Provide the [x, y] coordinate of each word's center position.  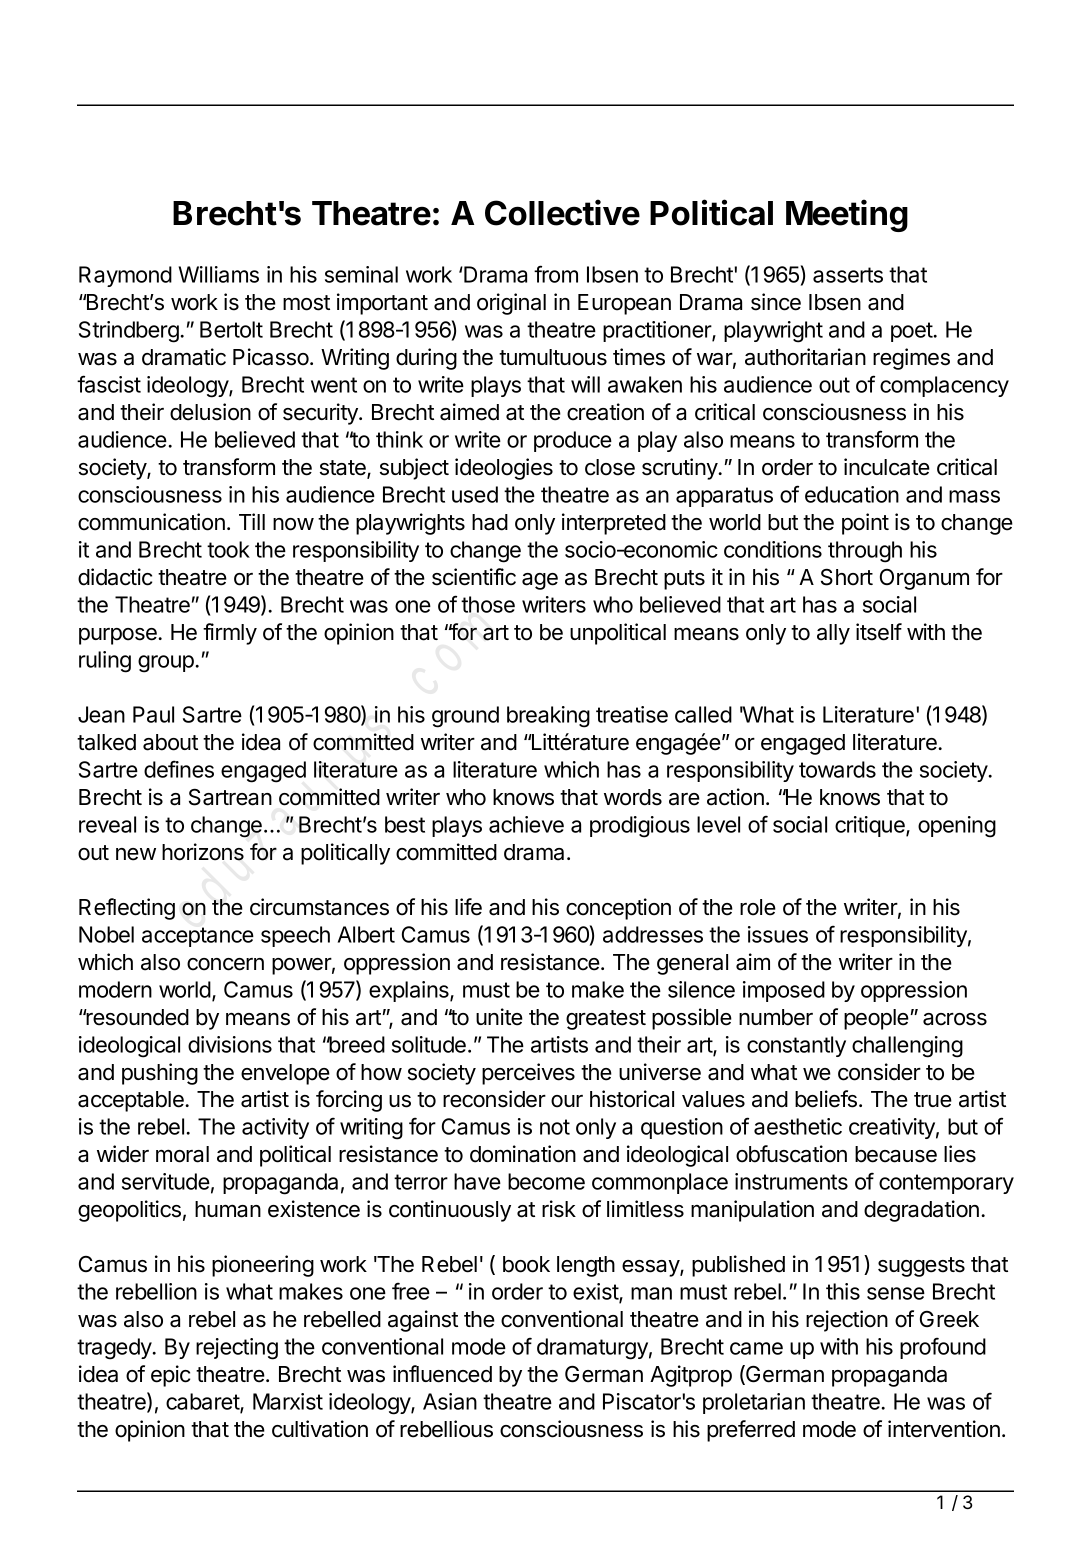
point [865, 524]
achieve [526, 824]
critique [871, 826]
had [490, 522]
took [228, 549]
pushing [160, 1074]
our [567, 1101]
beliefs [826, 1099]
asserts [848, 275]
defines [179, 769]
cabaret [203, 1403]
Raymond [125, 276]
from [556, 274]
